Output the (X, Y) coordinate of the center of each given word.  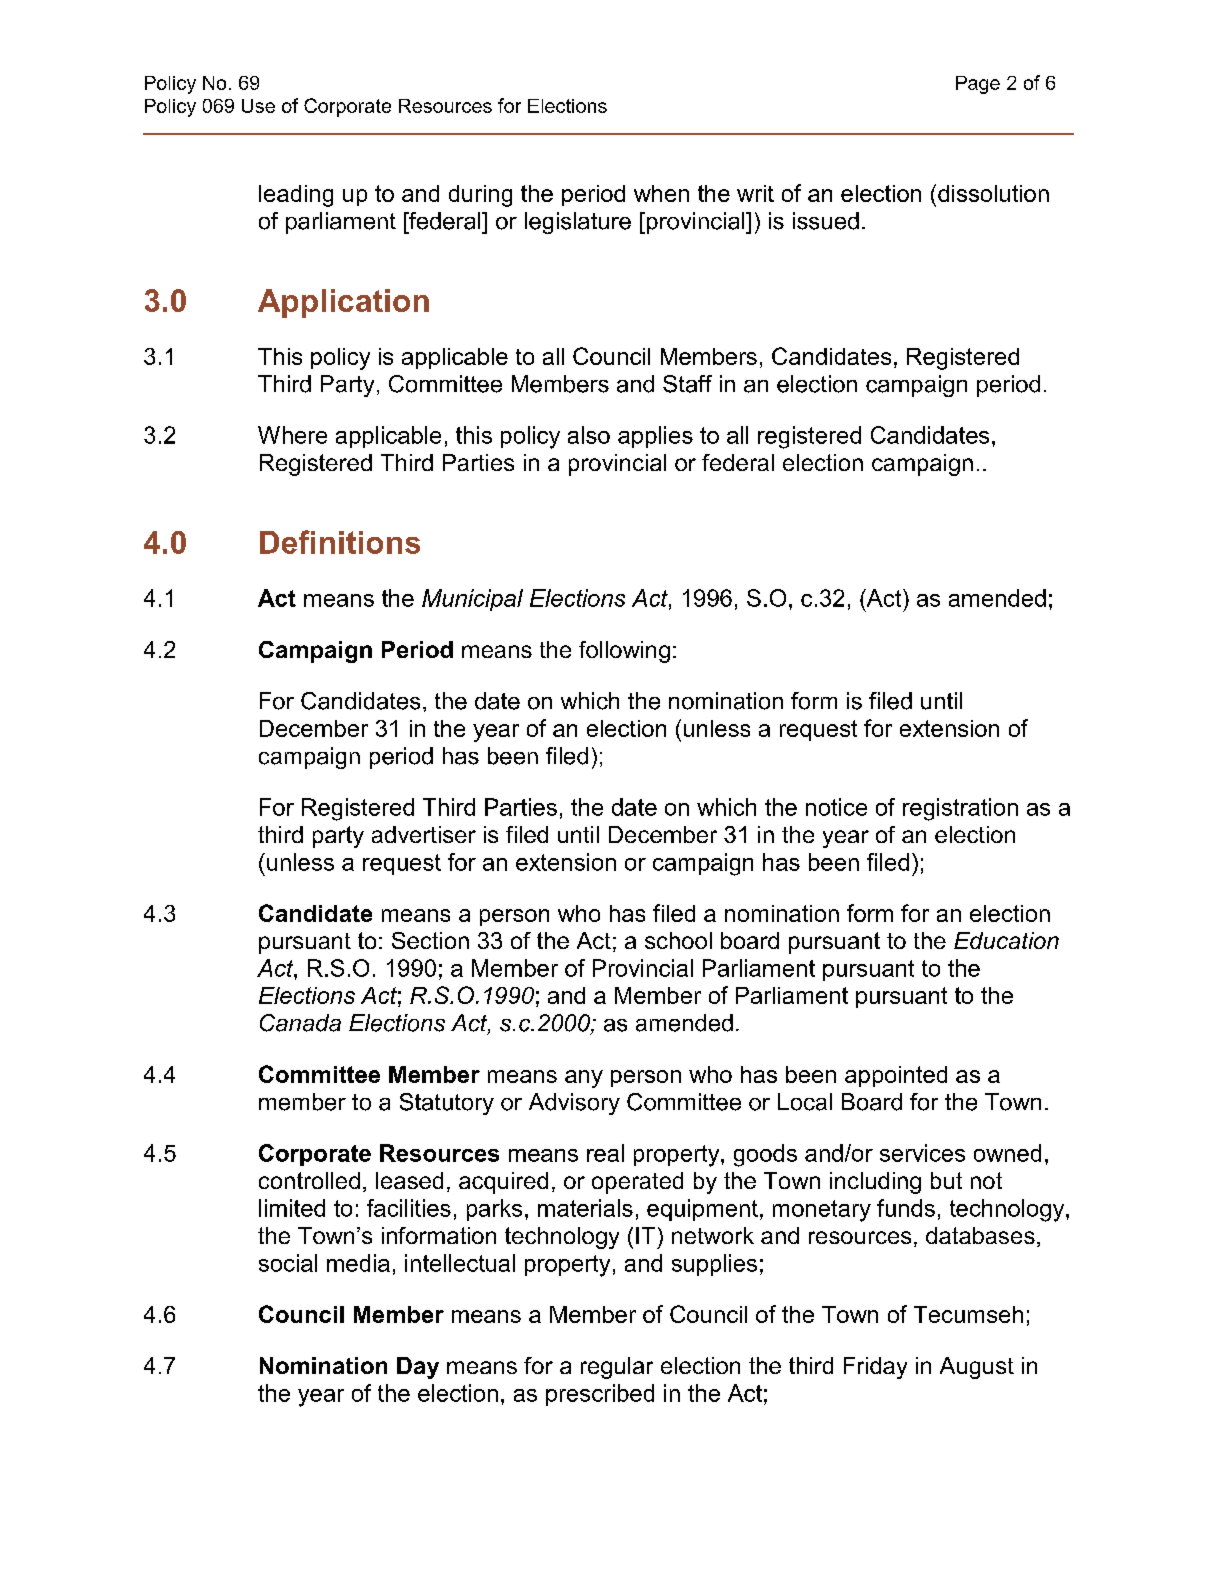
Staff (687, 384)
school (678, 940)
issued (826, 221)
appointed (896, 1076)
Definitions (340, 542)
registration (960, 809)
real (605, 1153)
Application (343, 303)
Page (978, 85)
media (358, 1263)
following (624, 652)
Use (258, 106)
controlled (309, 1180)
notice (836, 807)
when (661, 193)
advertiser (424, 834)
